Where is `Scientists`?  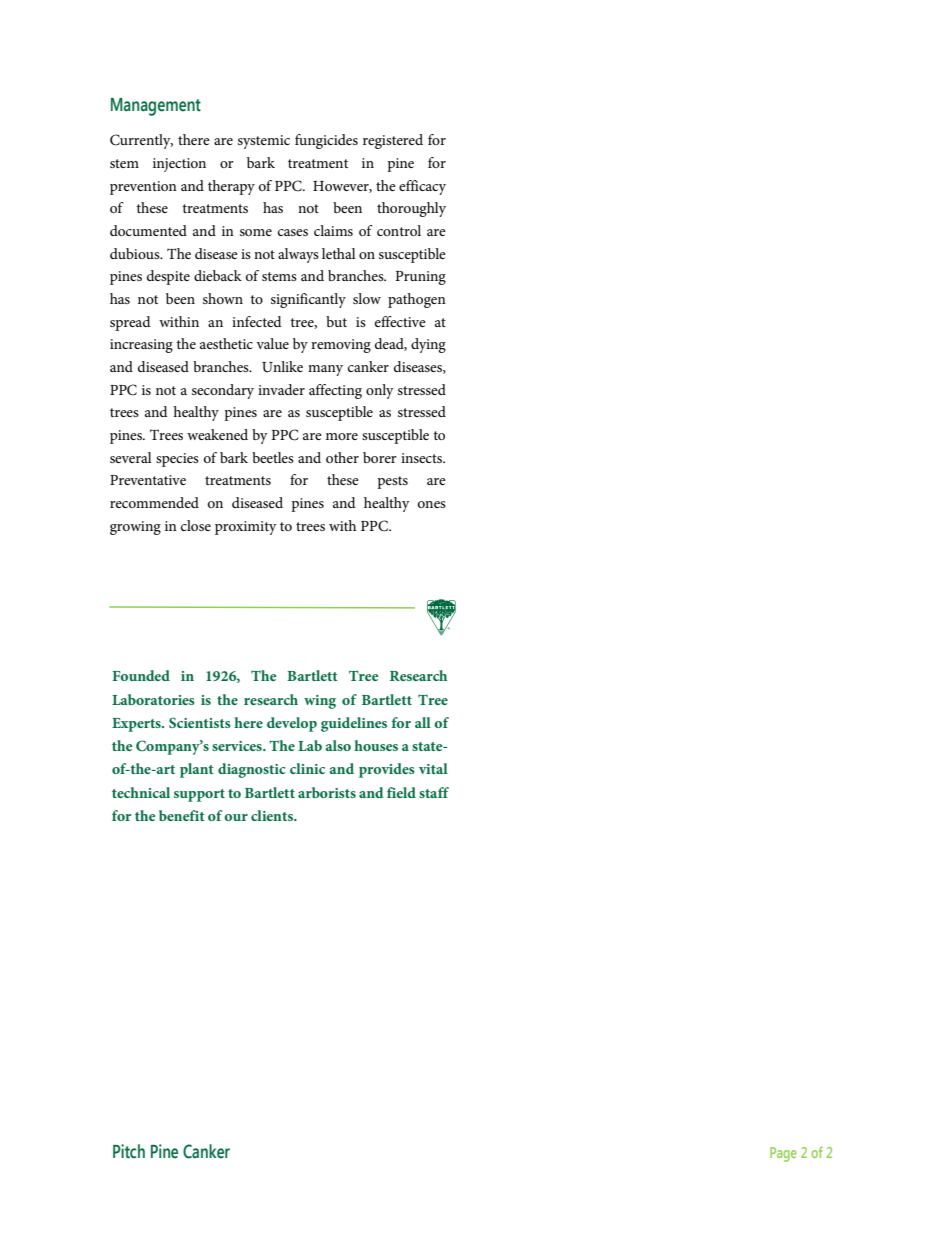 Scientists is located at coordinates (200, 722).
